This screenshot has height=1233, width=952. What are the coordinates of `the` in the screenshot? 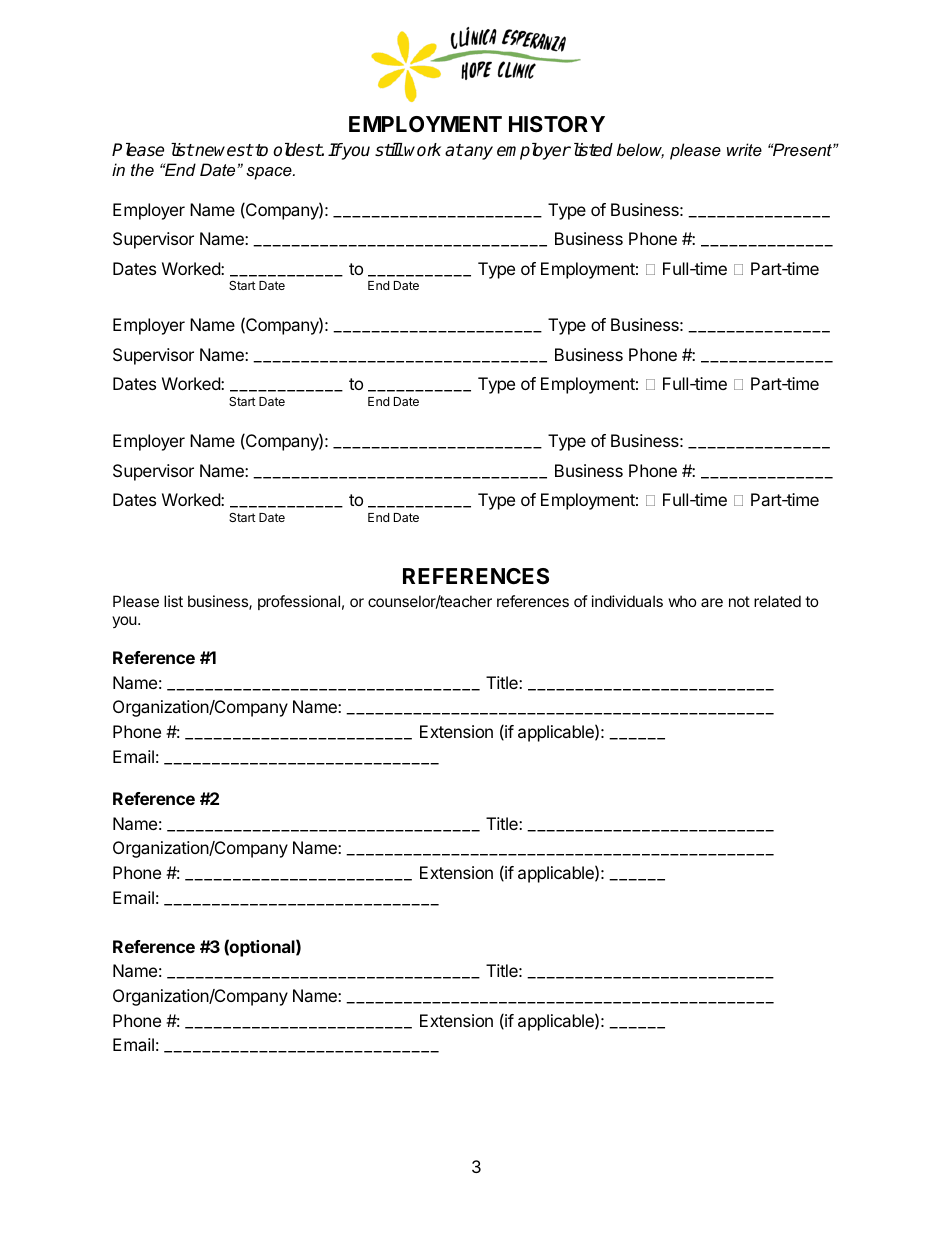 It's located at (142, 169).
